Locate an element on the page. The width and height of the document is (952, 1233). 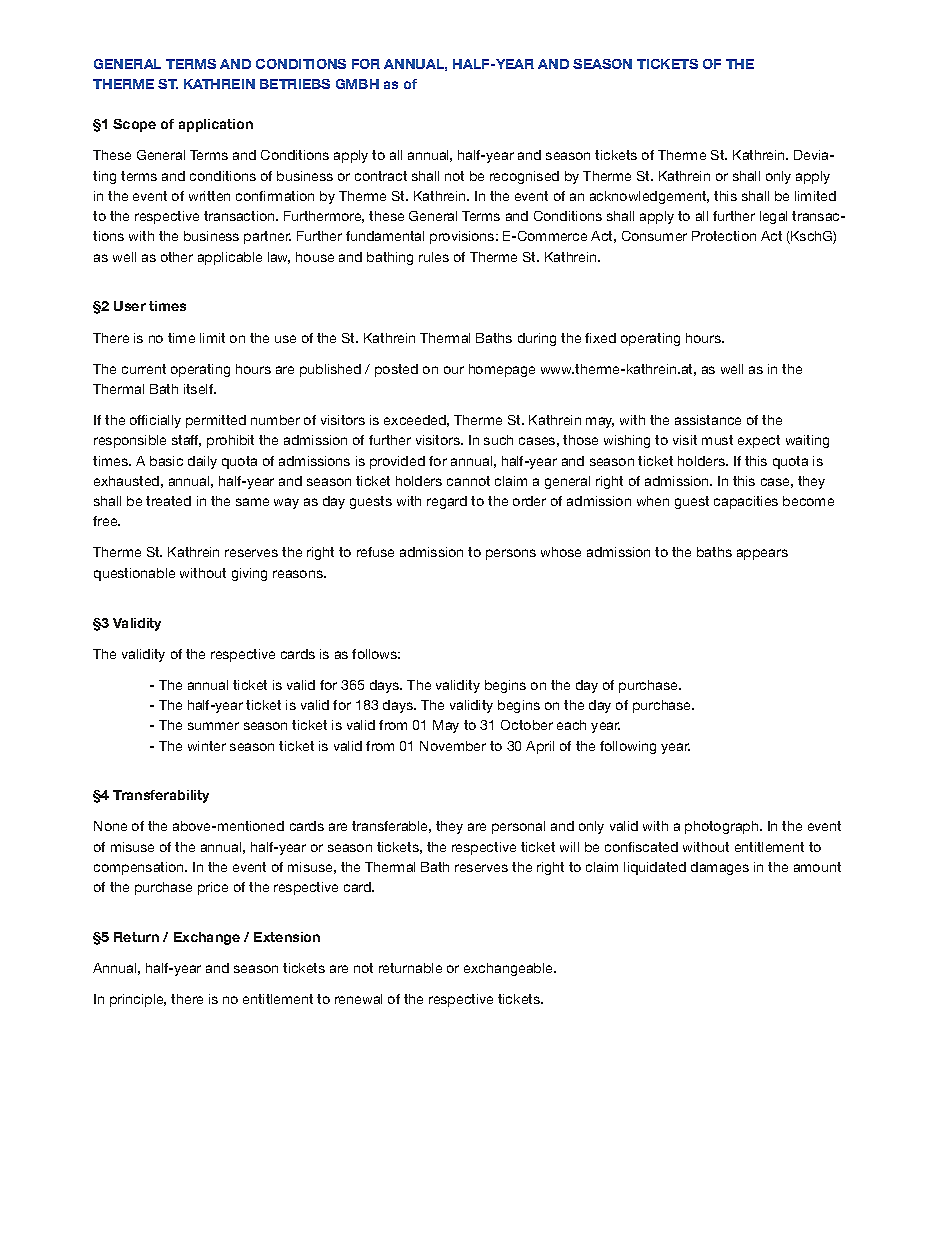
GMBH is located at coordinates (357, 84).
